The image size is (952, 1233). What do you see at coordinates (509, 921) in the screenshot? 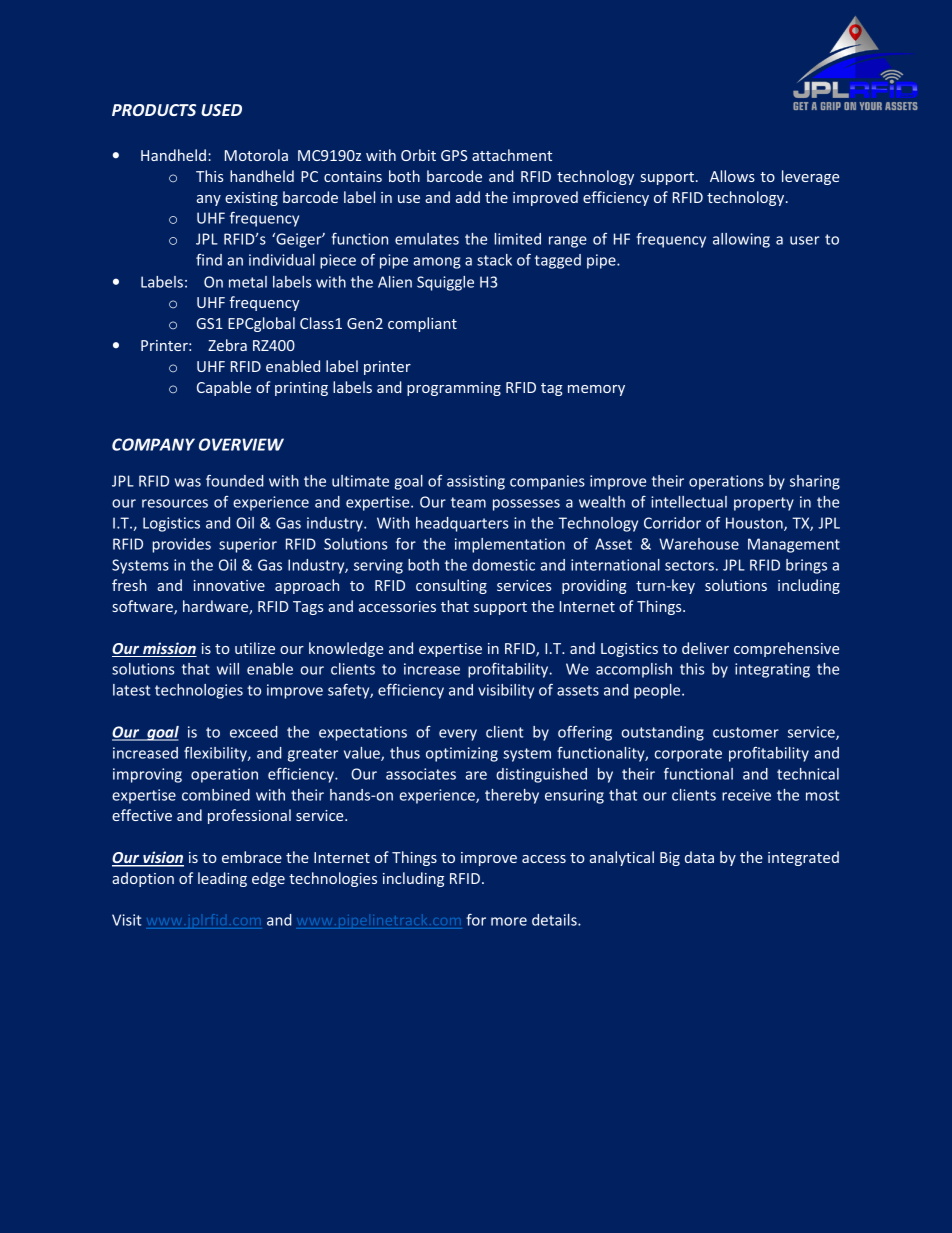
I see `more` at bounding box center [509, 921].
